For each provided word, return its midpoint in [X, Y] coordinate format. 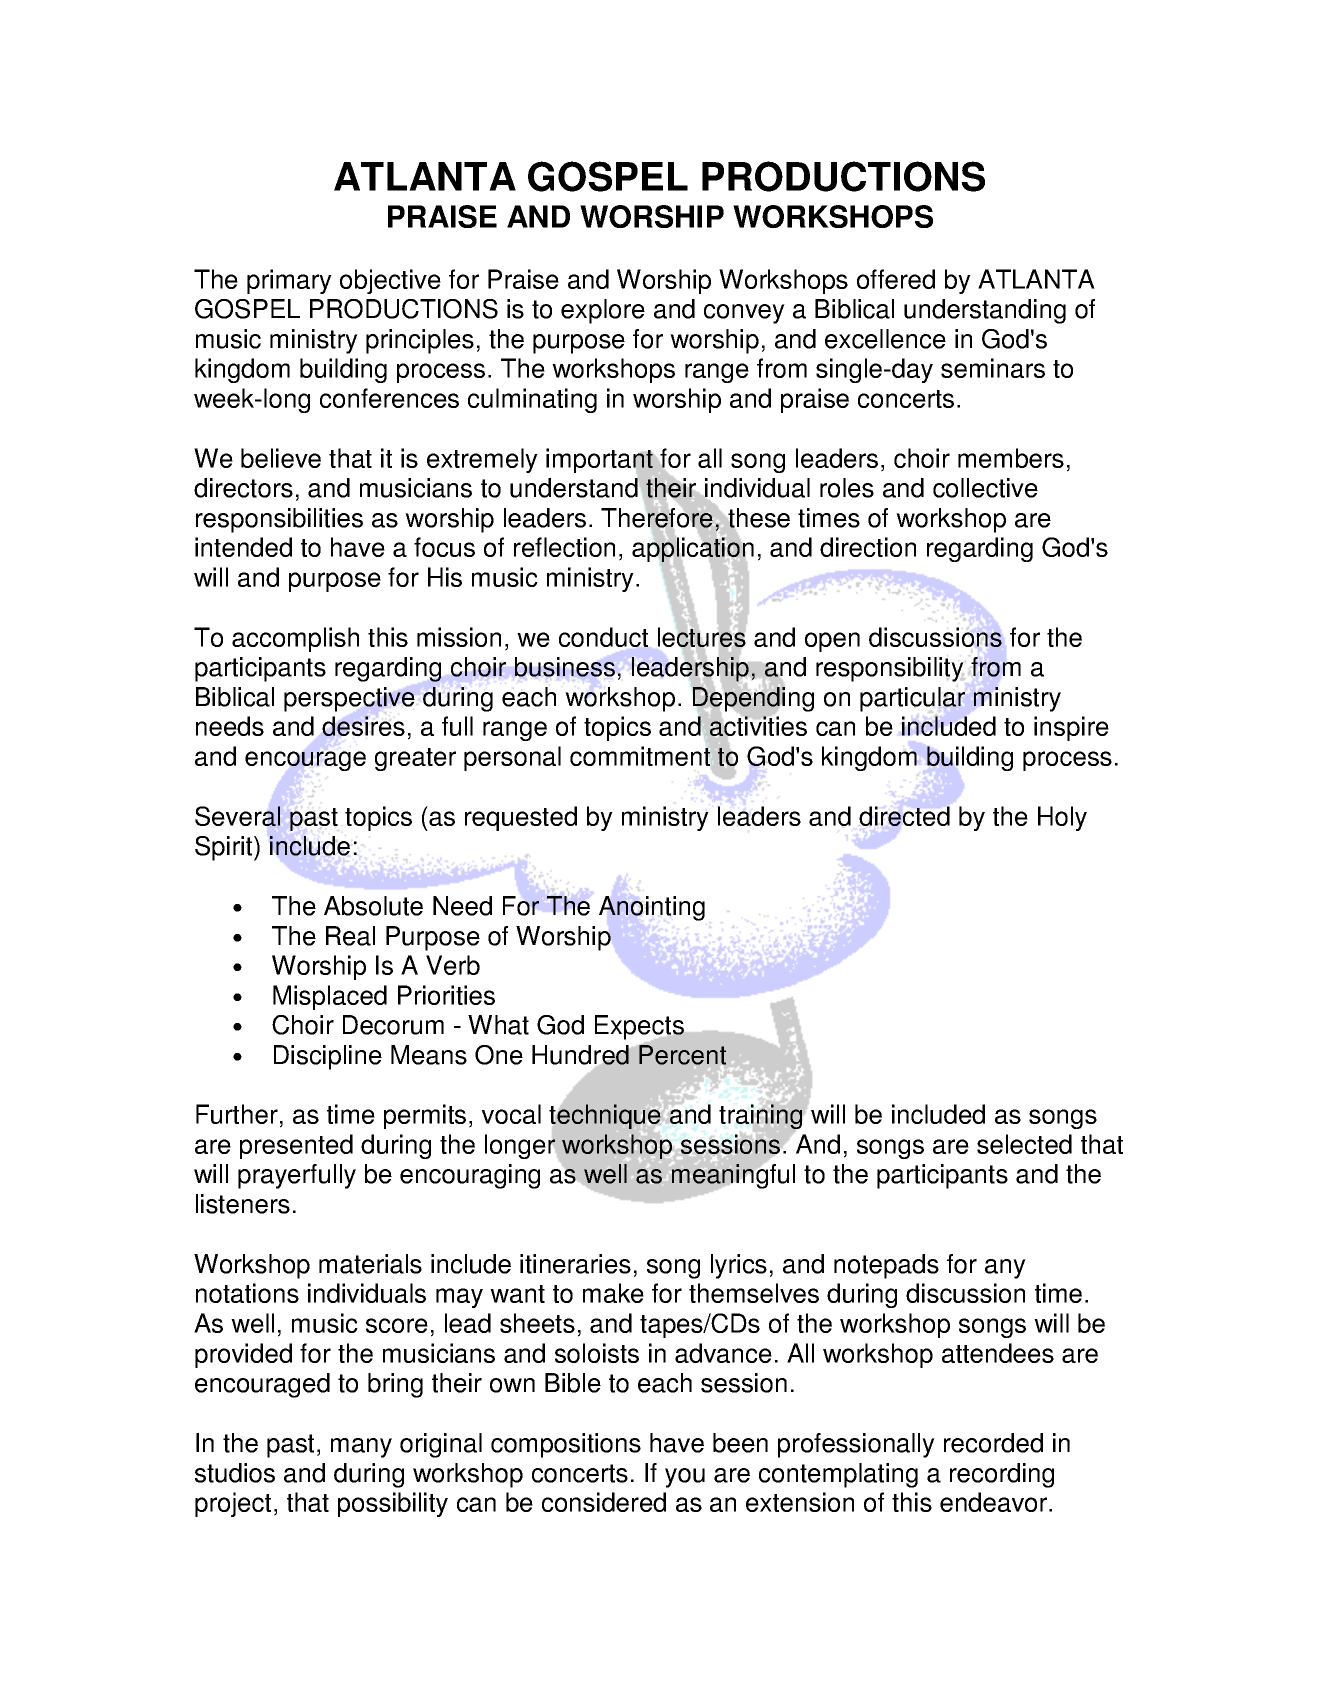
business [565, 667]
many [361, 1448]
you [685, 1478]
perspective [349, 699]
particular [912, 699]
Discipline [328, 1057]
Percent [681, 1054]
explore [603, 311]
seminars [993, 368]
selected [1024, 1144]
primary [289, 281]
